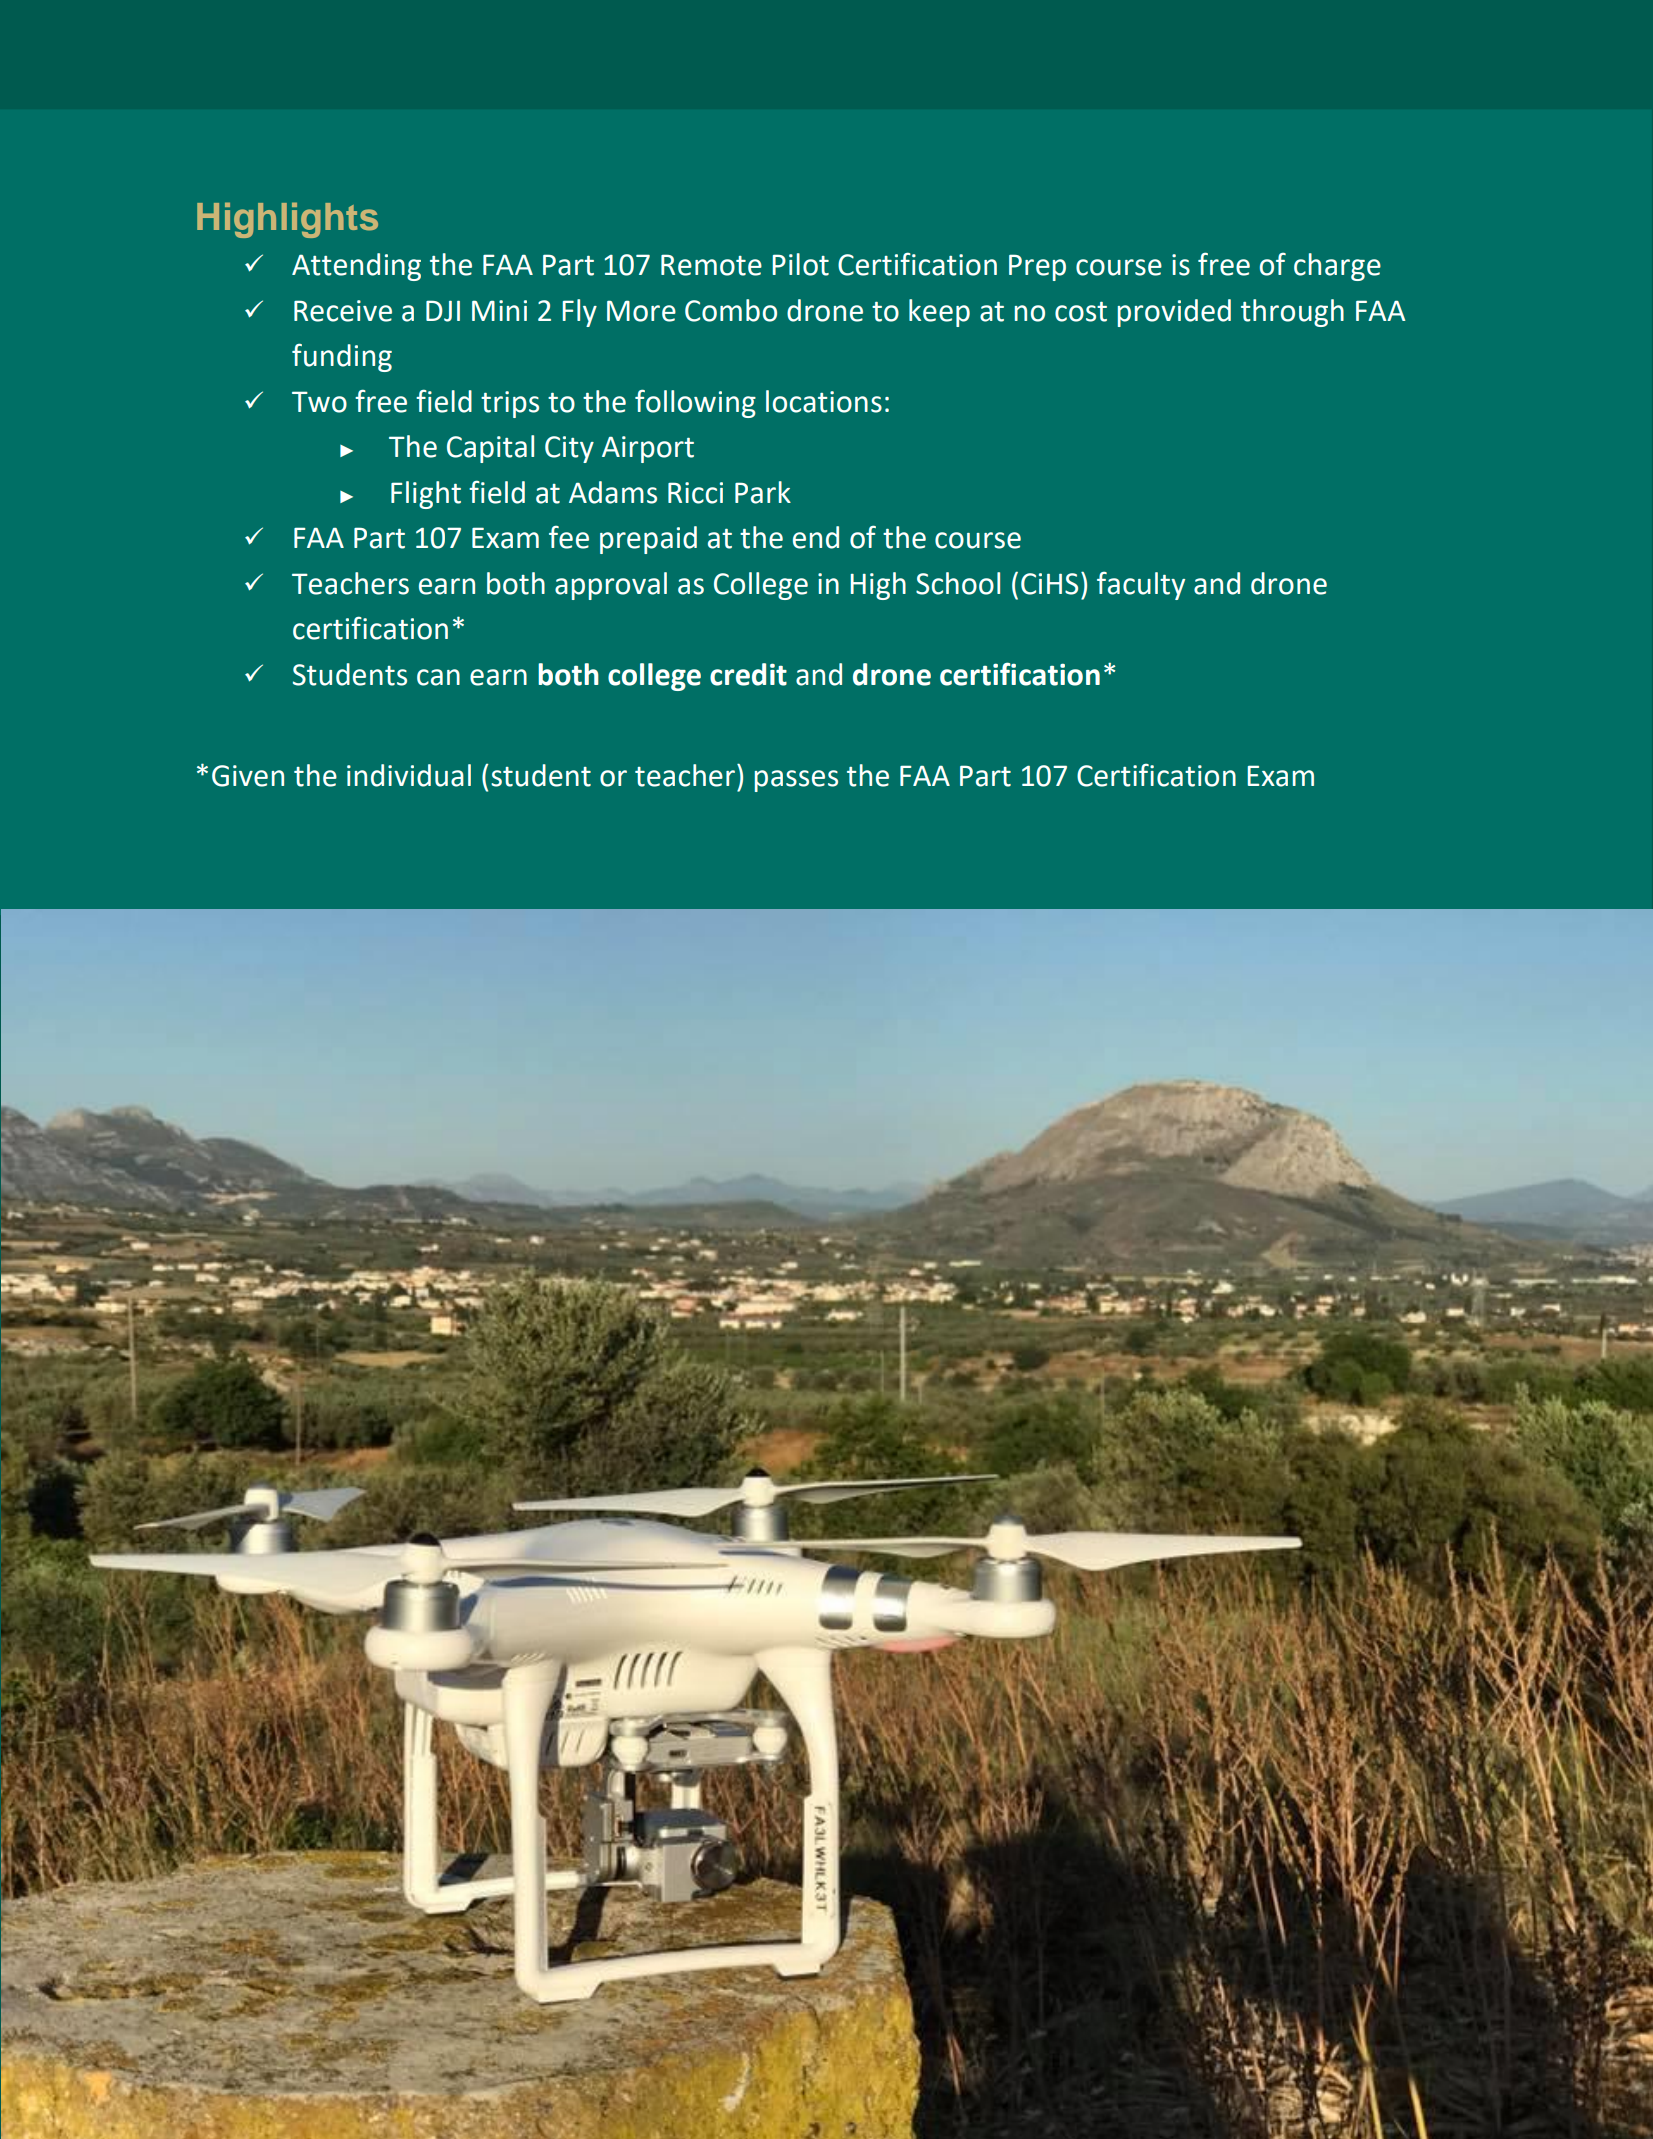  What do you see at coordinates (1174, 313) in the screenshot?
I see `provided` at bounding box center [1174, 313].
